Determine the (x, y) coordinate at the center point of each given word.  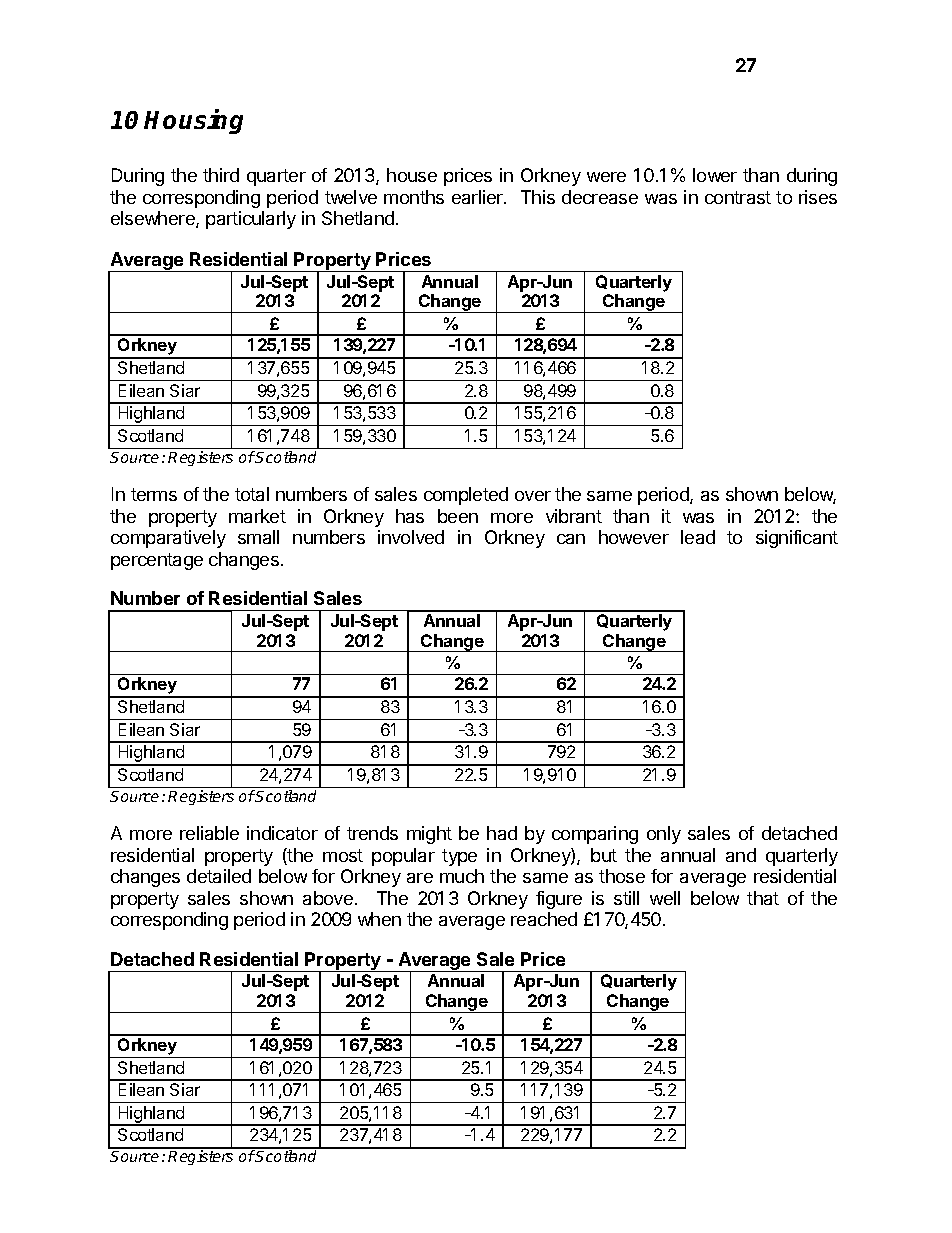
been (458, 516)
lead (698, 537)
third (221, 175)
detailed (219, 876)
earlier (478, 197)
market (257, 516)
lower (715, 175)
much (462, 876)
